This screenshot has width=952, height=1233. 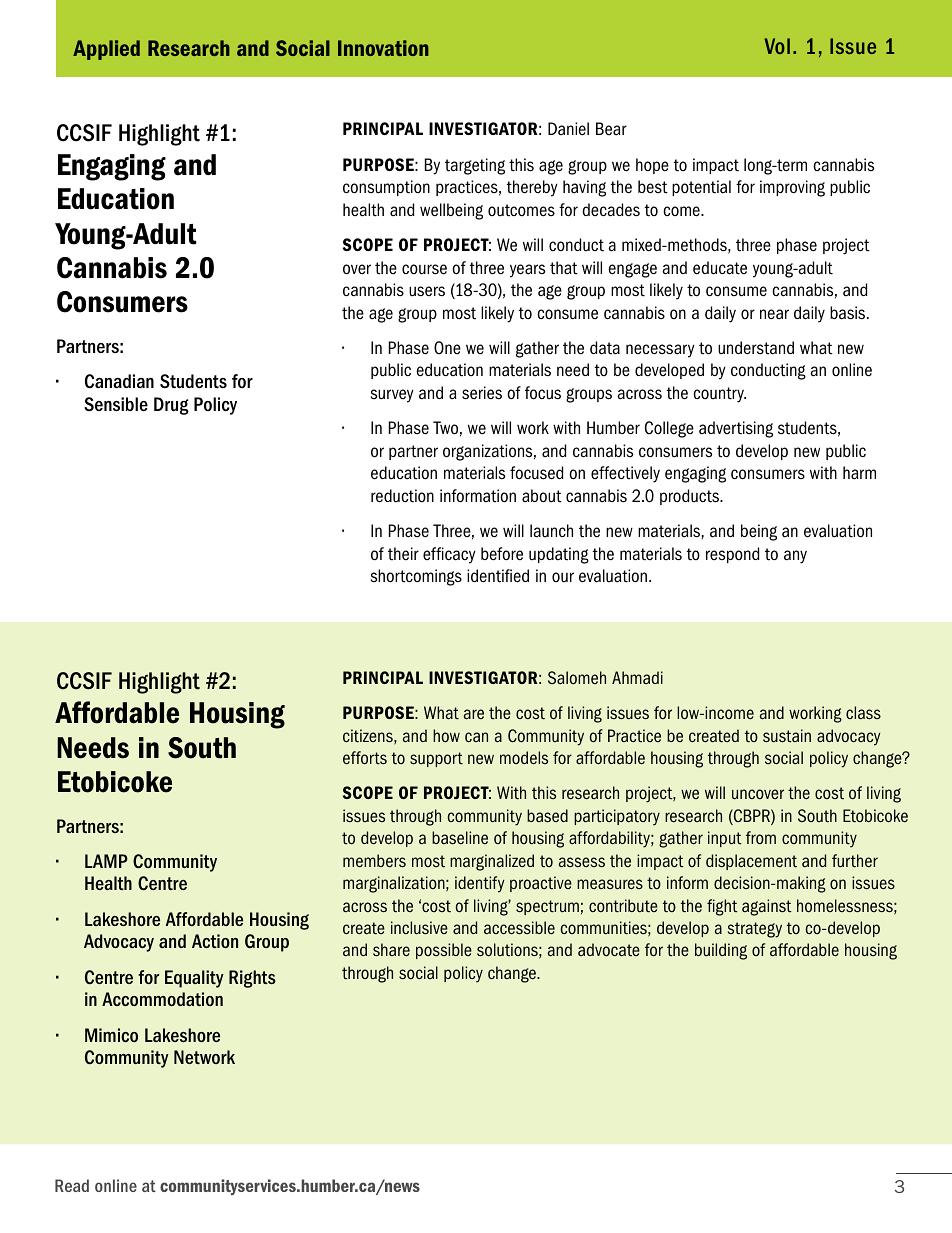 What do you see at coordinates (498, 576) in the screenshot?
I see `identified` at bounding box center [498, 576].
